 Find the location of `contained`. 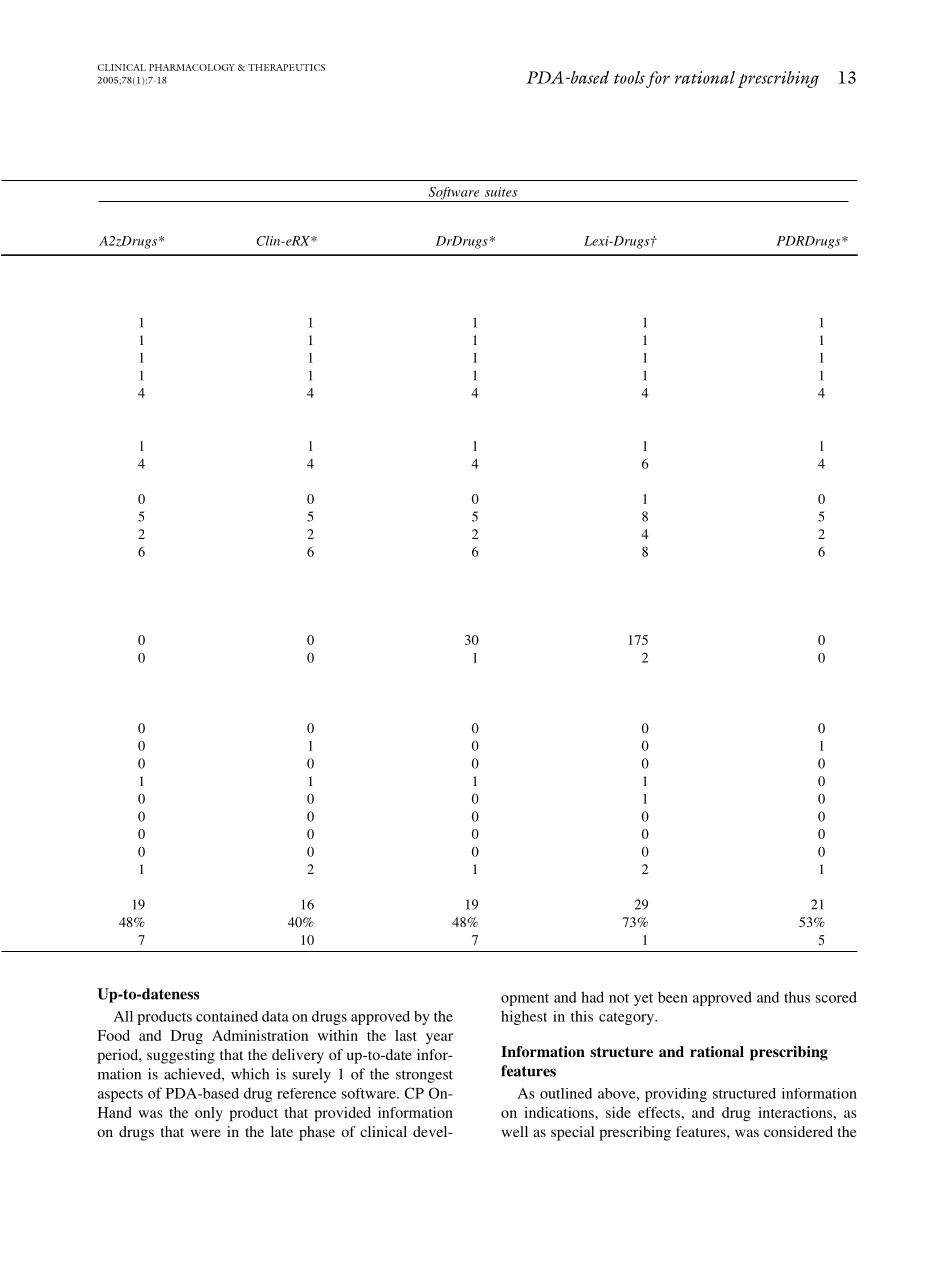

contained is located at coordinates (227, 1016).
